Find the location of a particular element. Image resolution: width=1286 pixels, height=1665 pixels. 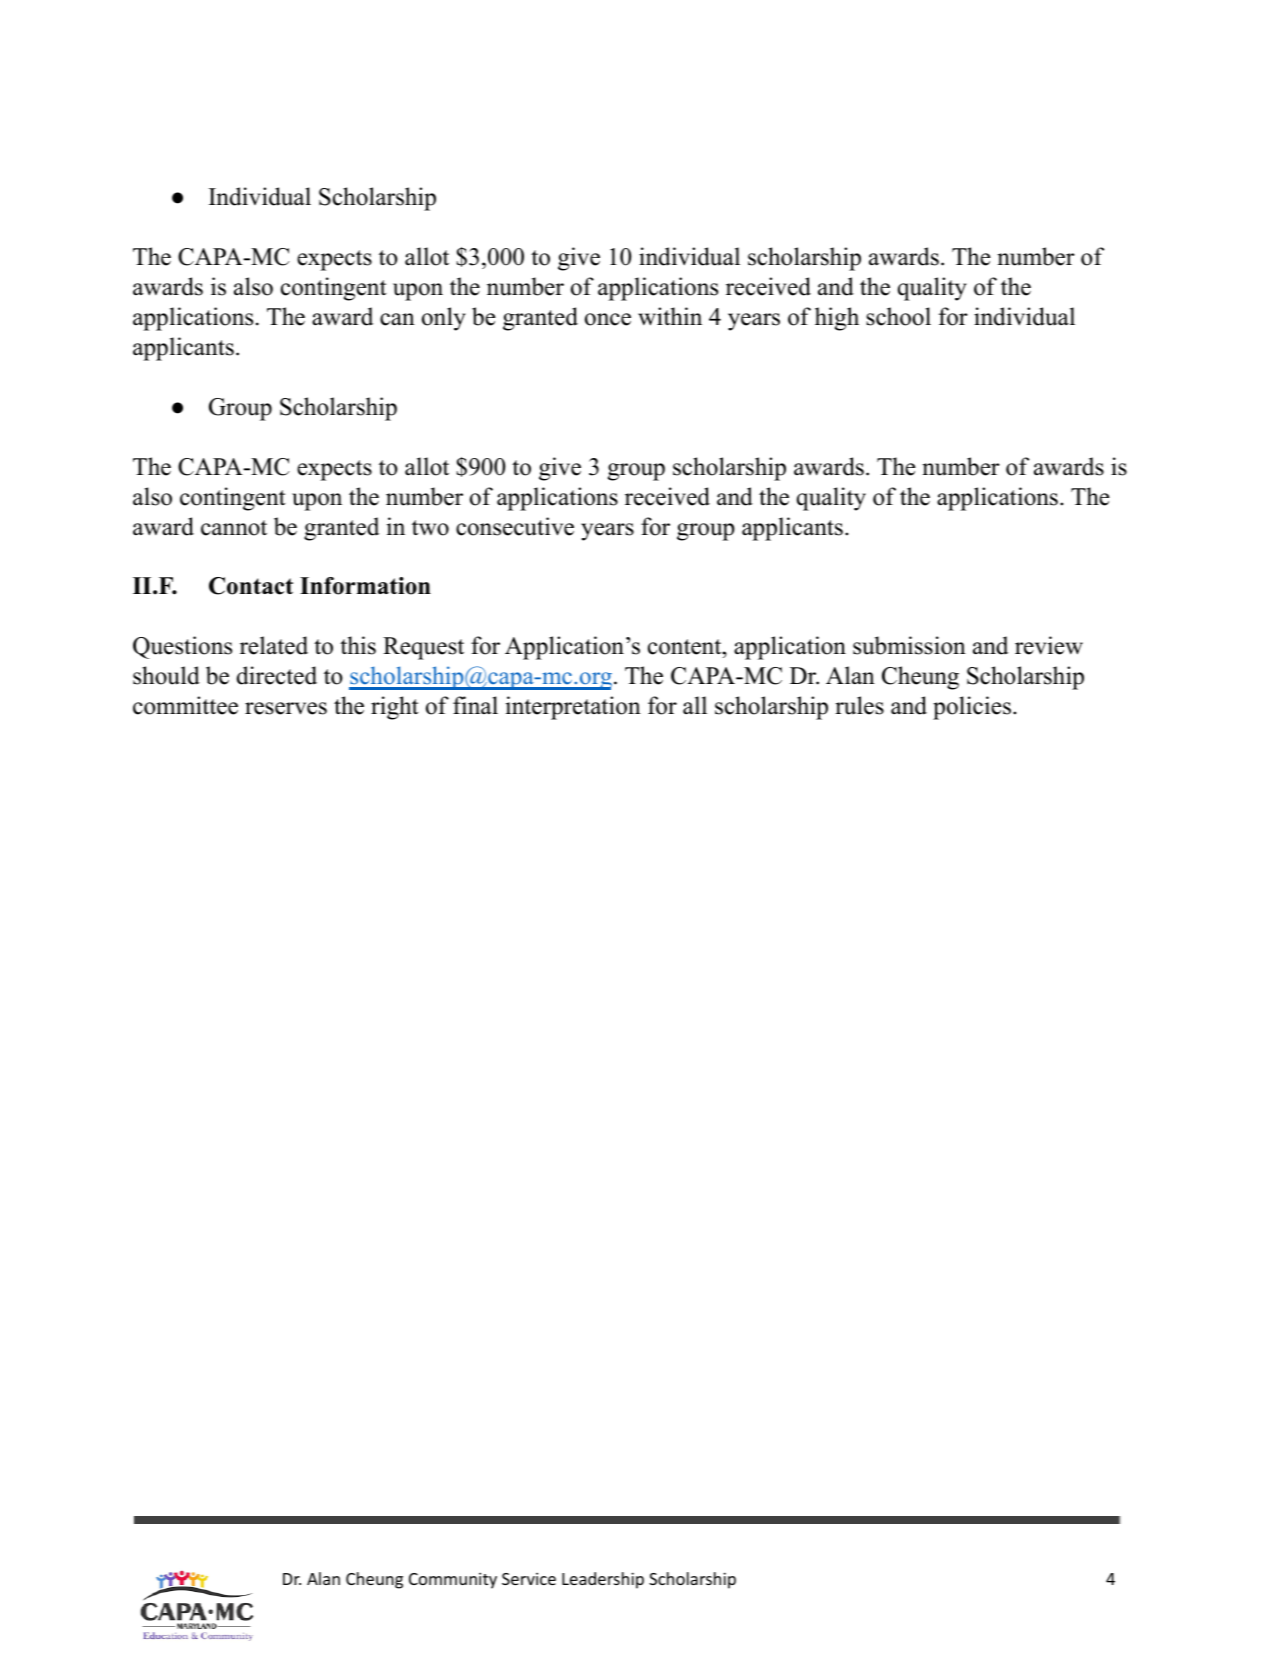

Leadership is located at coordinates (603, 1580).
